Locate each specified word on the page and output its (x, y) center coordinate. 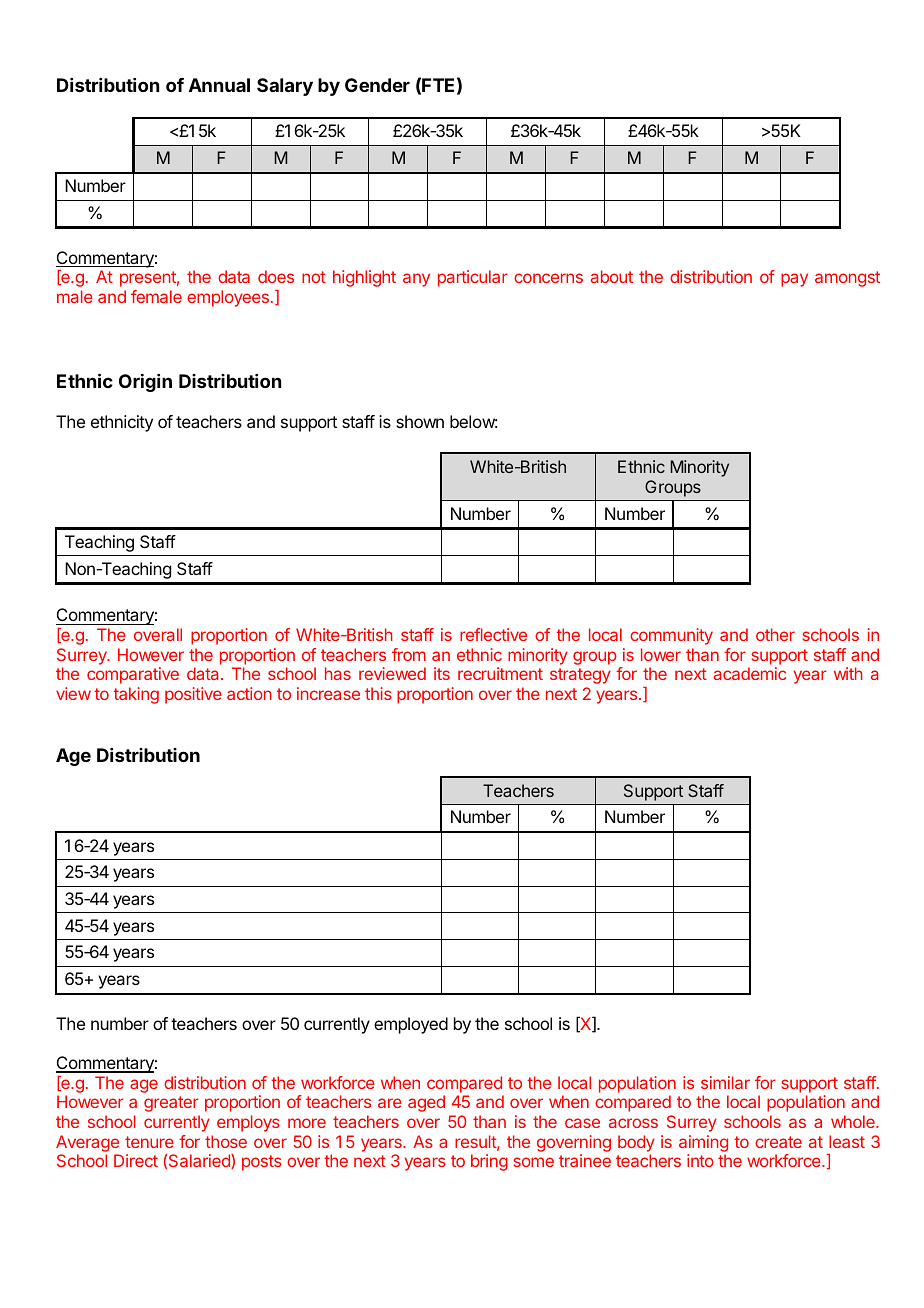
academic (750, 673)
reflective (493, 634)
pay (794, 280)
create (778, 1142)
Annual (219, 85)
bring (489, 1162)
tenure (149, 1142)
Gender (377, 85)
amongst (847, 279)
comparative (133, 675)
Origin (145, 383)
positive (193, 695)
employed (411, 1025)
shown (420, 421)
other (775, 634)
